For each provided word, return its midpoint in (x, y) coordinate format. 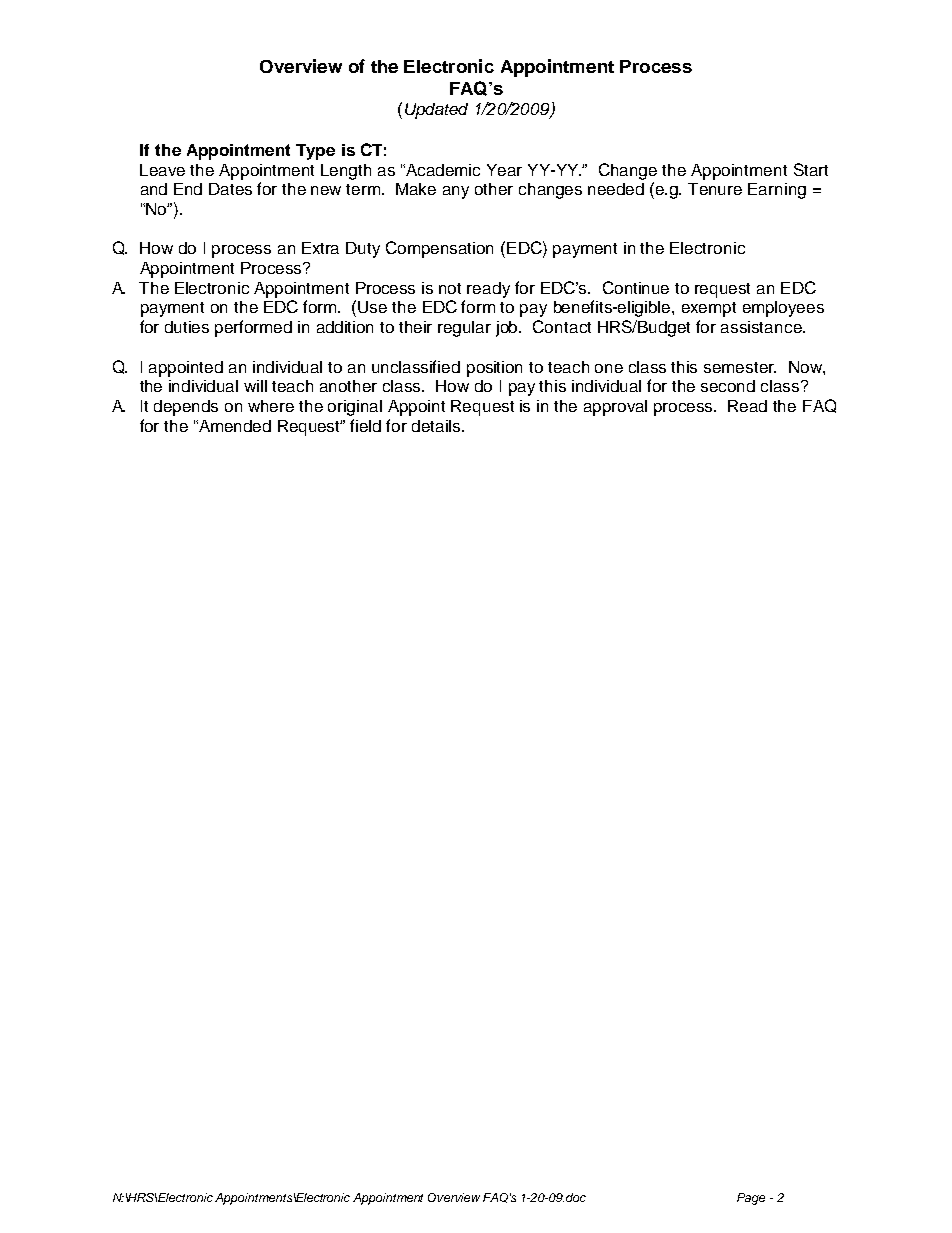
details (437, 426)
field (365, 425)
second (728, 386)
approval (615, 408)
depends (186, 408)
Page (751, 1199)
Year (504, 170)
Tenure (715, 189)
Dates (230, 189)
